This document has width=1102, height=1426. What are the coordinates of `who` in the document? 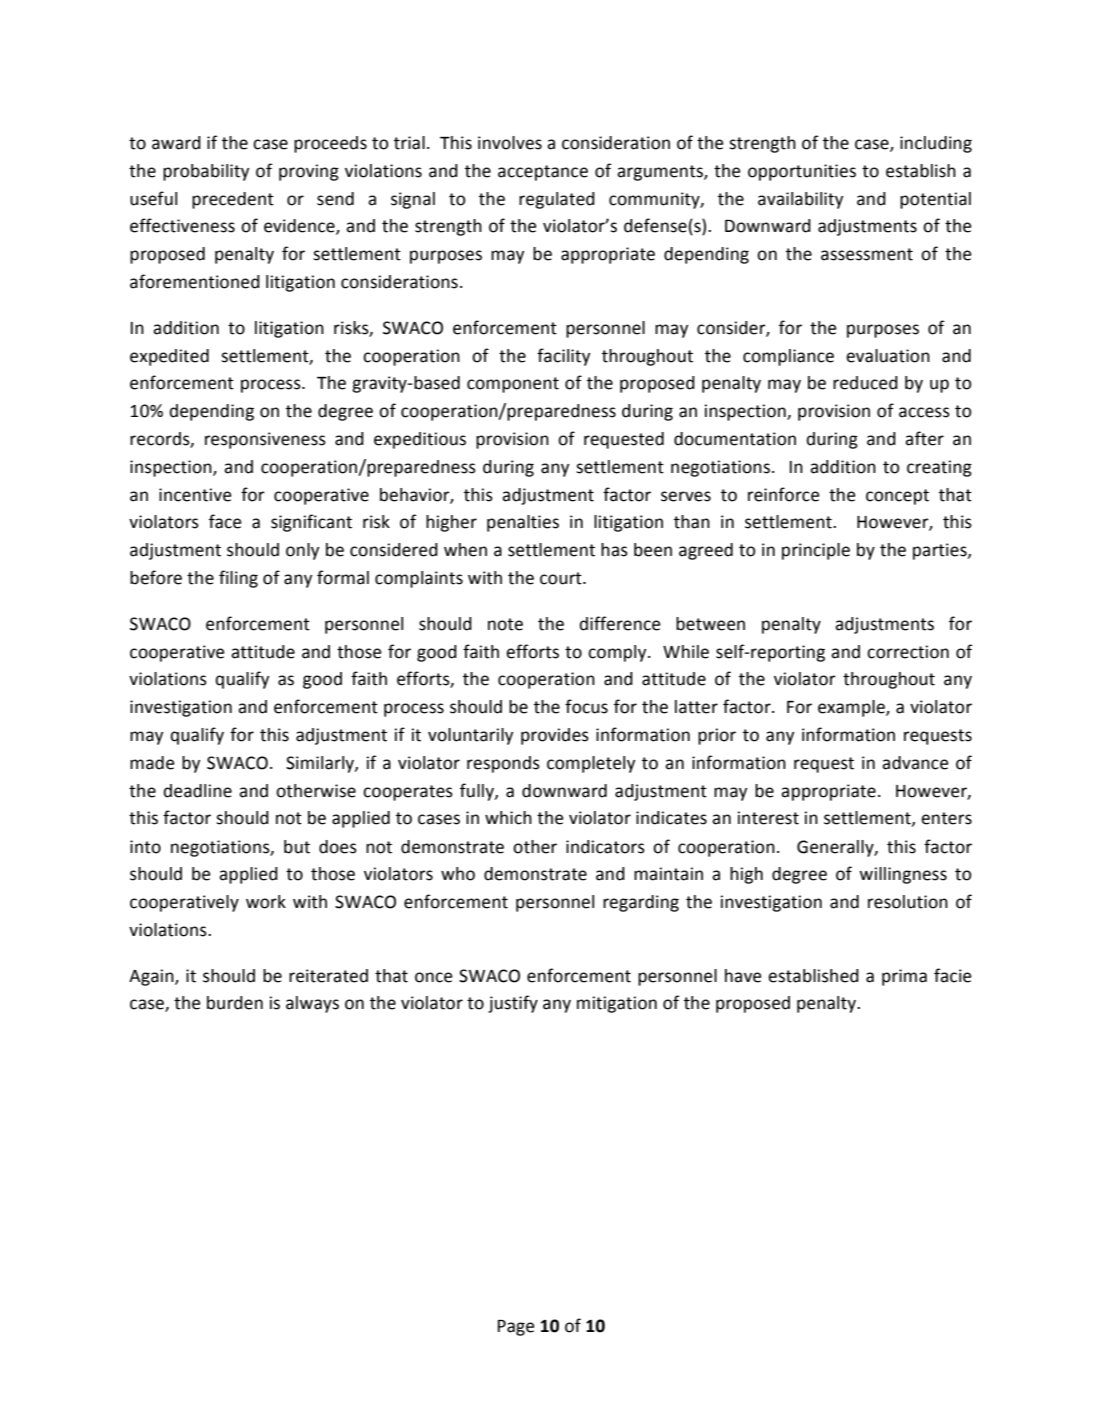 It's located at (458, 874).
